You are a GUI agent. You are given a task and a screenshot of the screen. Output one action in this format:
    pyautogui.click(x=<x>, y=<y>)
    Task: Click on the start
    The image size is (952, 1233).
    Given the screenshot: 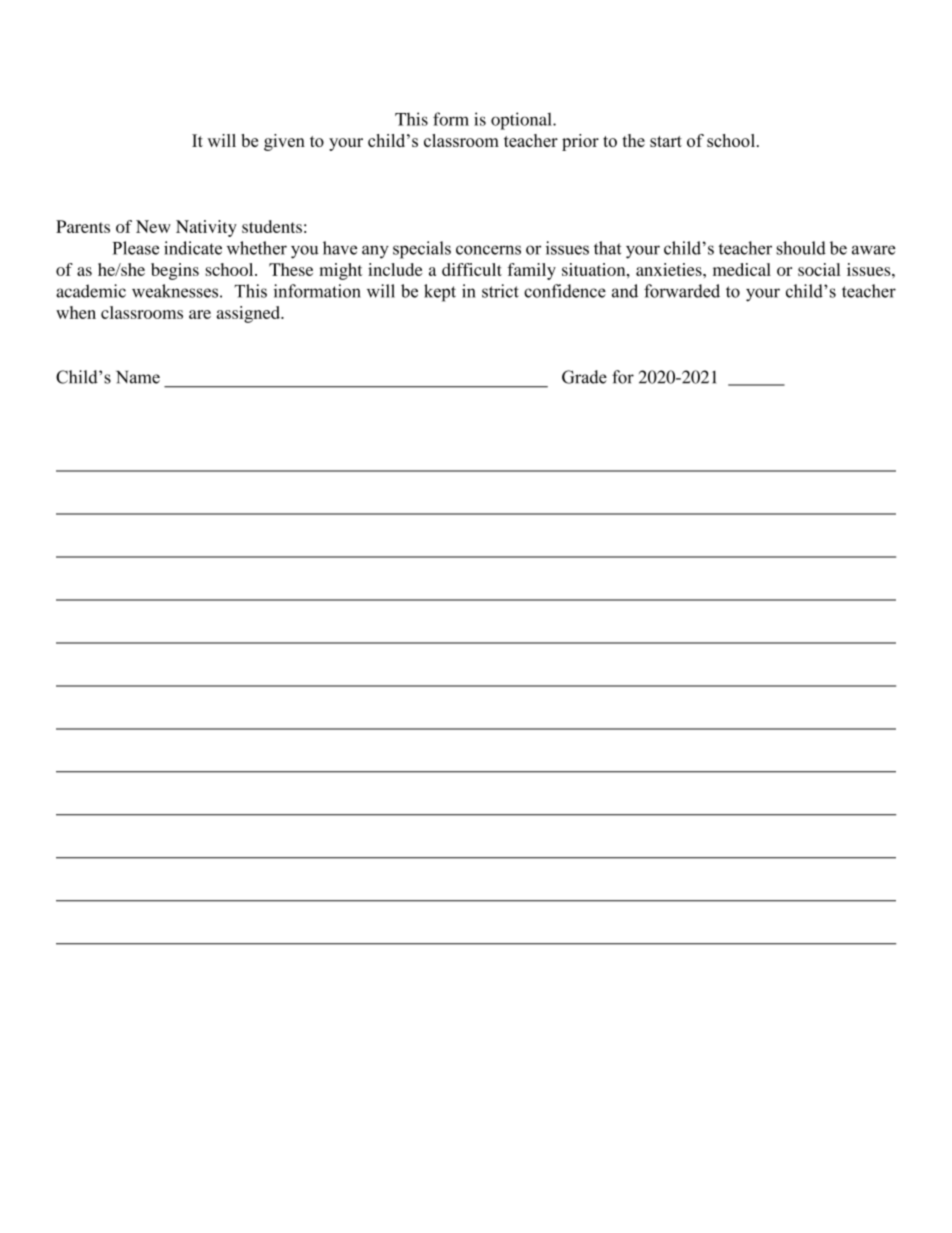 What is the action you would take?
    pyautogui.click(x=666, y=141)
